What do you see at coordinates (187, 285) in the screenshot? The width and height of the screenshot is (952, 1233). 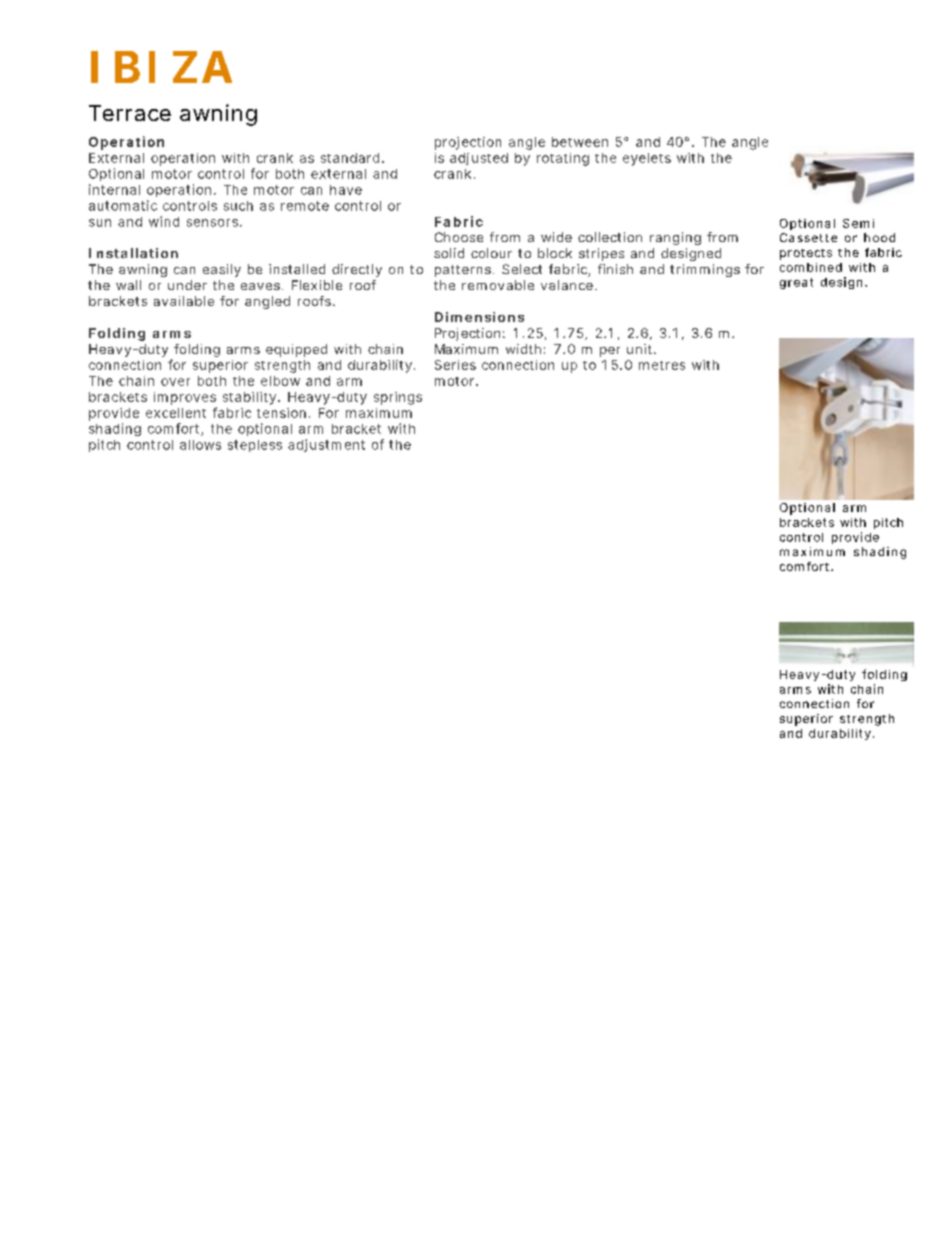 I see `under` at bounding box center [187, 285].
